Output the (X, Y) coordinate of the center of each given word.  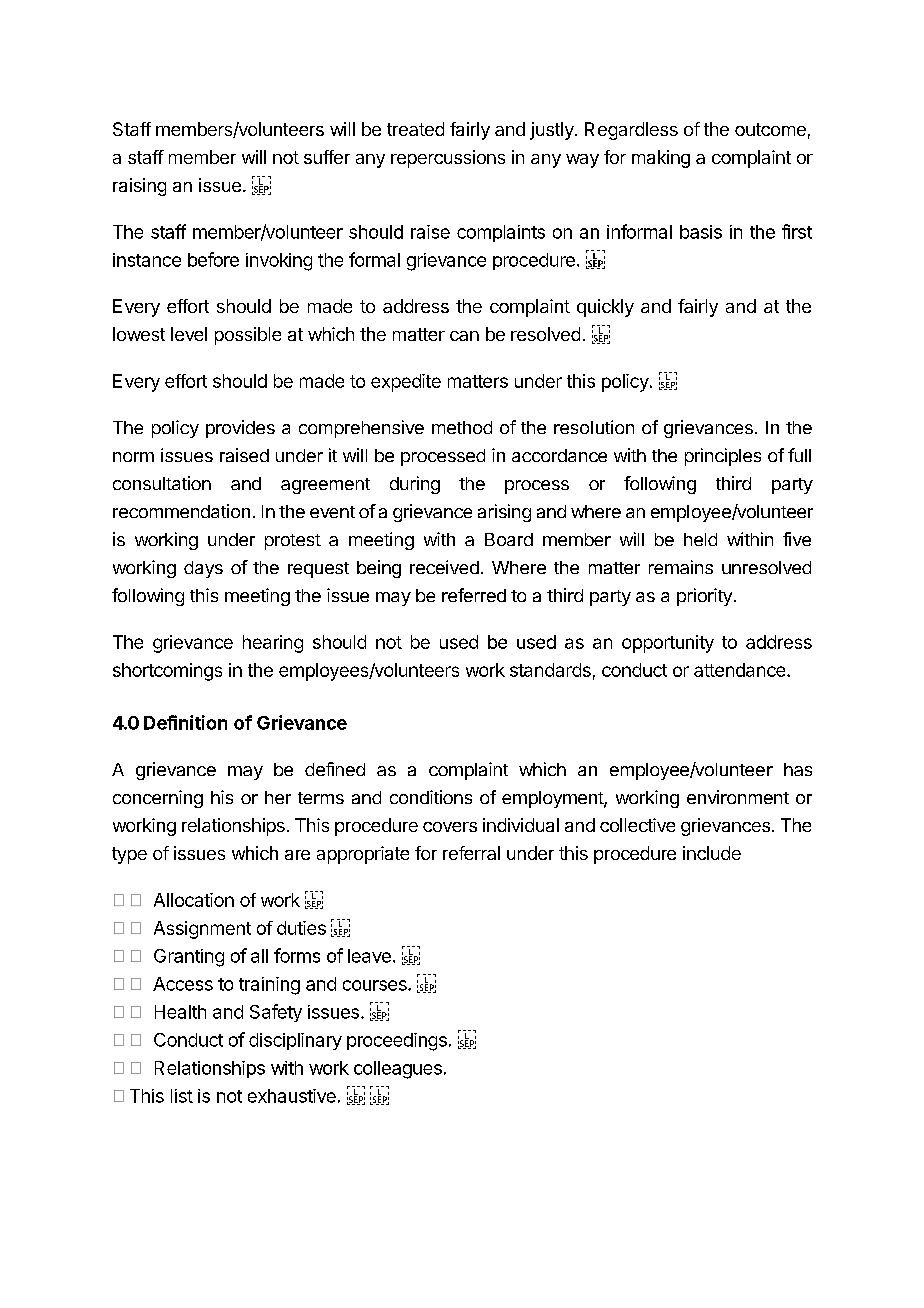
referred (474, 595)
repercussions (448, 159)
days (203, 569)
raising (139, 187)
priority (704, 597)
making (661, 159)
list (182, 1096)
